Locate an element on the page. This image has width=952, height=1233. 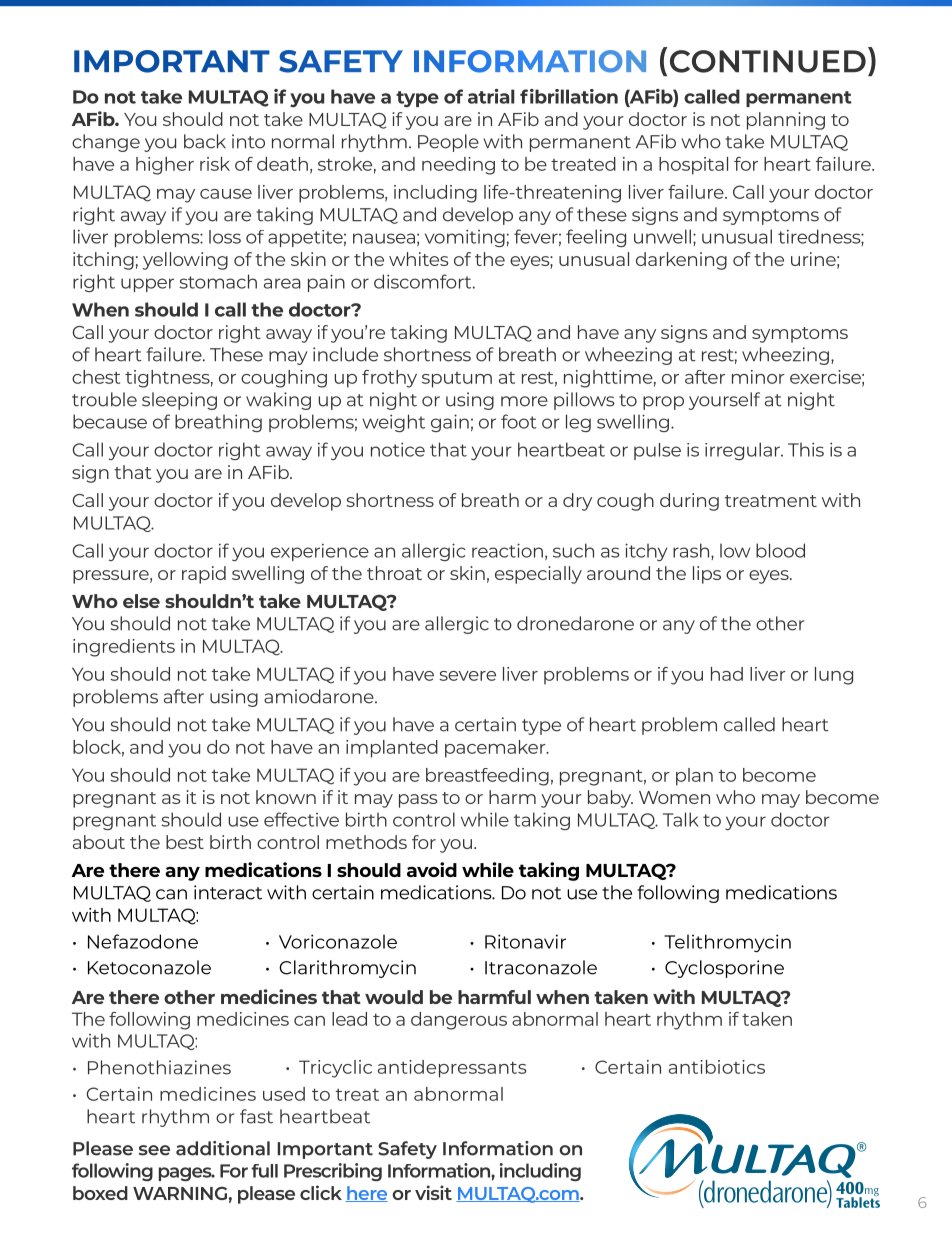
best is located at coordinates (185, 842).
